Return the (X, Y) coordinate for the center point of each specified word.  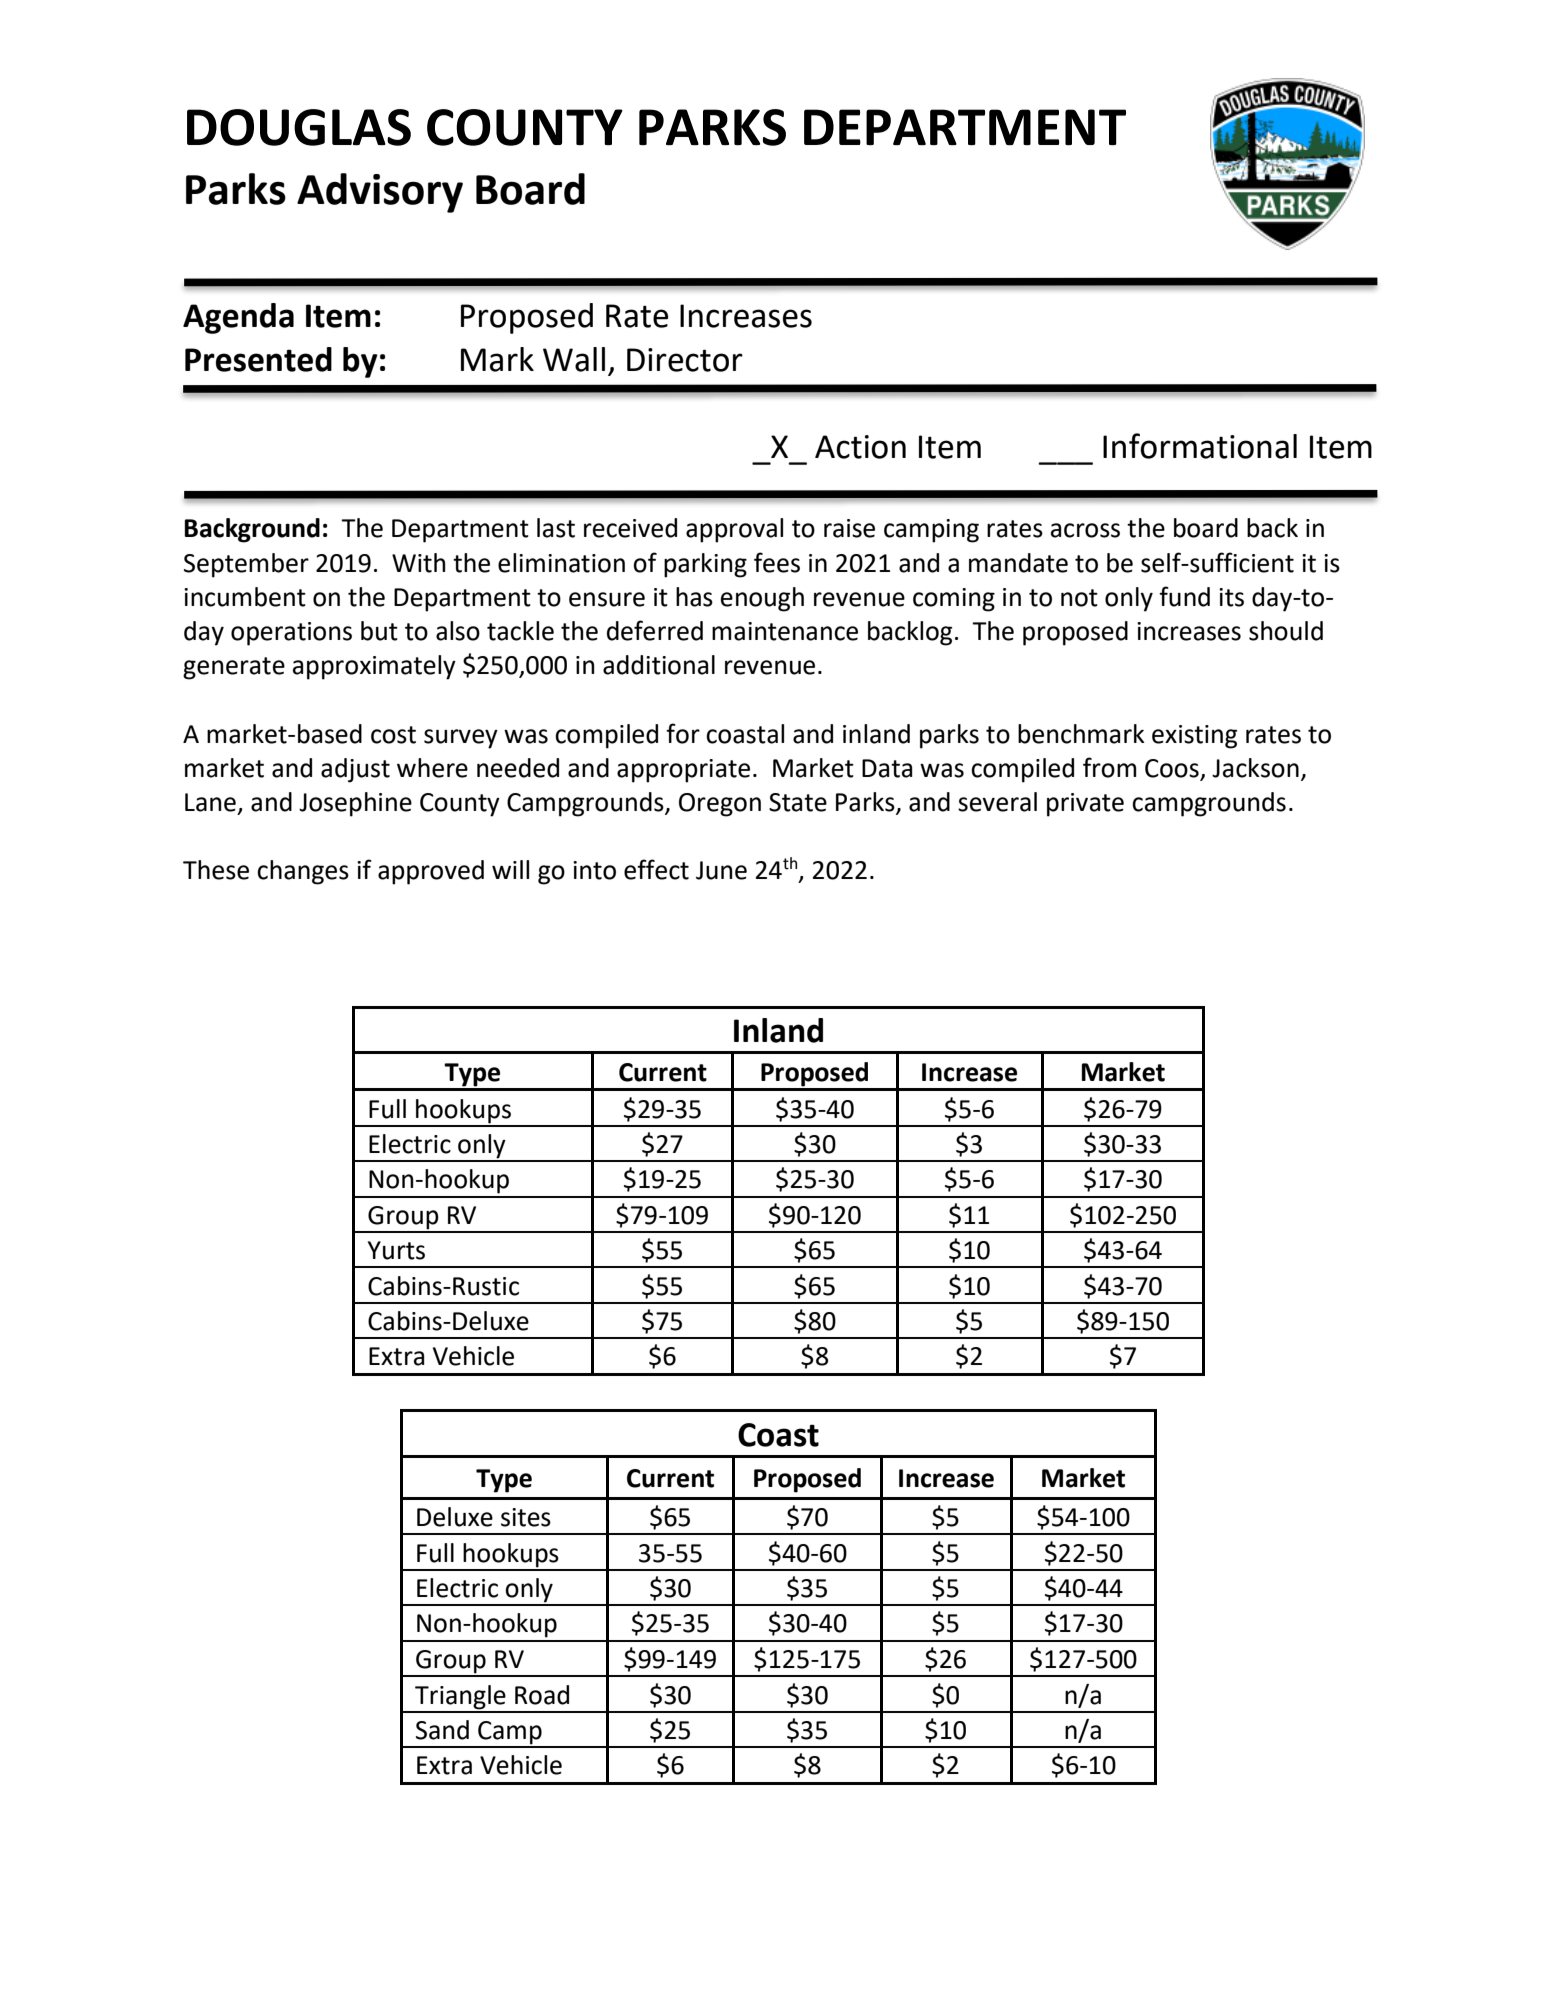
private (1085, 805)
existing (1194, 737)
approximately (374, 667)
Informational (1200, 446)
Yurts (396, 1250)
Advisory (380, 193)
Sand (442, 1730)
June (721, 870)
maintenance (785, 631)
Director (685, 360)
